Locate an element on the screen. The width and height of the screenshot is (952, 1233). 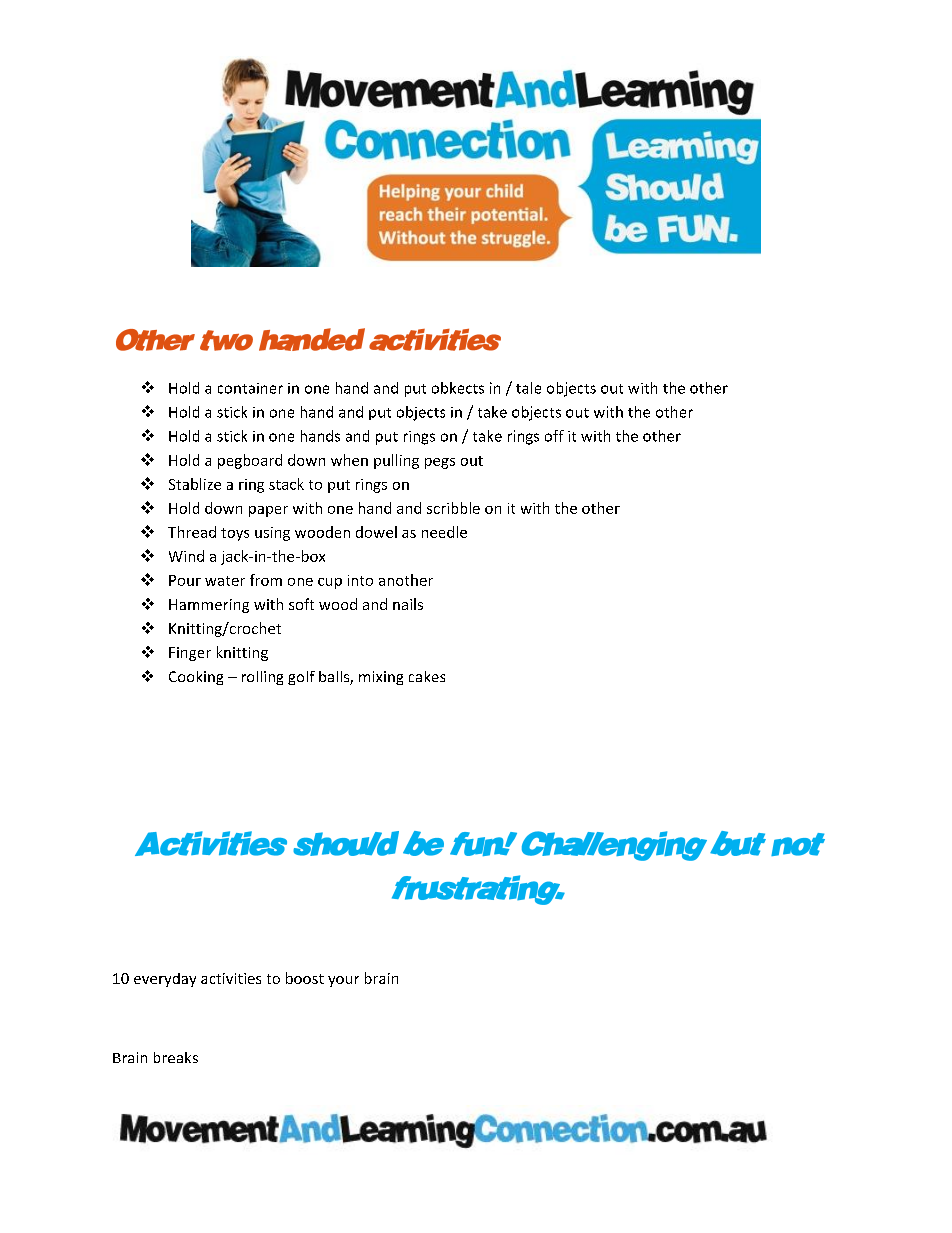
cakes is located at coordinates (427, 676).
